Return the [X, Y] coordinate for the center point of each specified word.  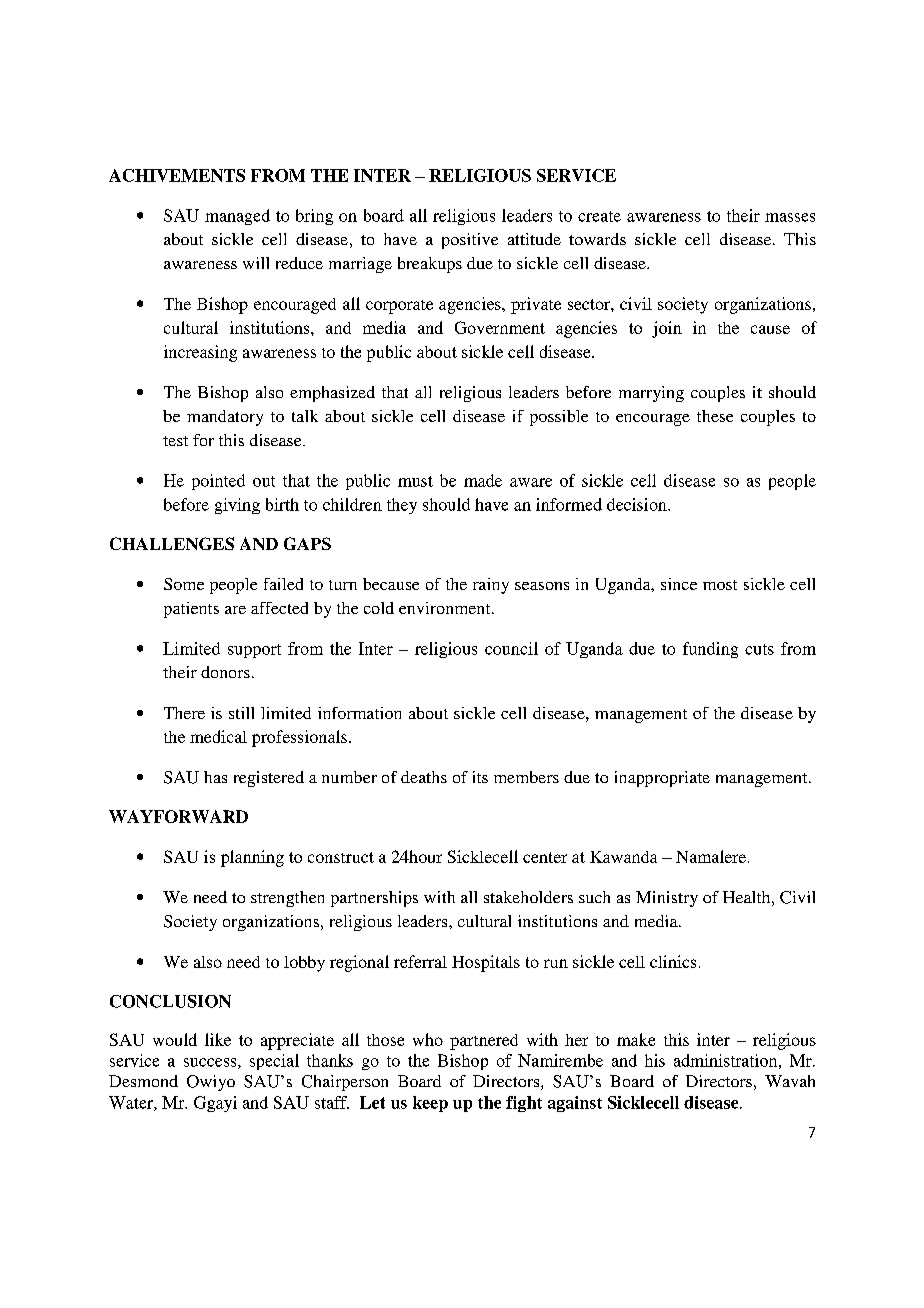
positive [470, 241]
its [480, 777]
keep [430, 1104]
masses [790, 217]
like [218, 1039]
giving [237, 506]
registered [269, 779]
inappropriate [662, 779]
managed [237, 217]
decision [638, 504]
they [402, 506]
